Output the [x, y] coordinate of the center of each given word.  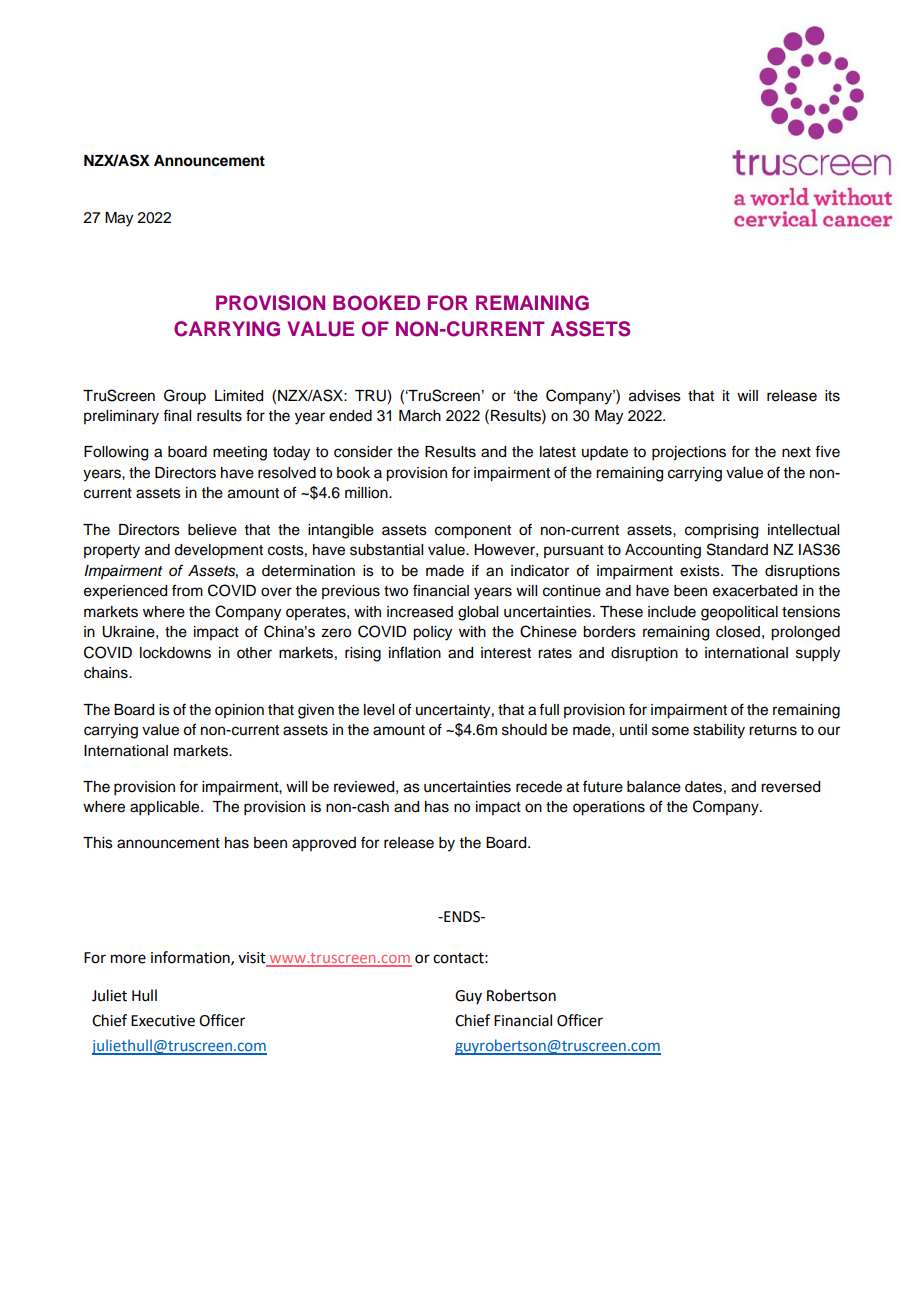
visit [253, 959]
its [832, 396]
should [524, 730]
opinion [239, 711]
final [177, 415]
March [420, 416]
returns [773, 730]
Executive [163, 1021]
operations [609, 808]
